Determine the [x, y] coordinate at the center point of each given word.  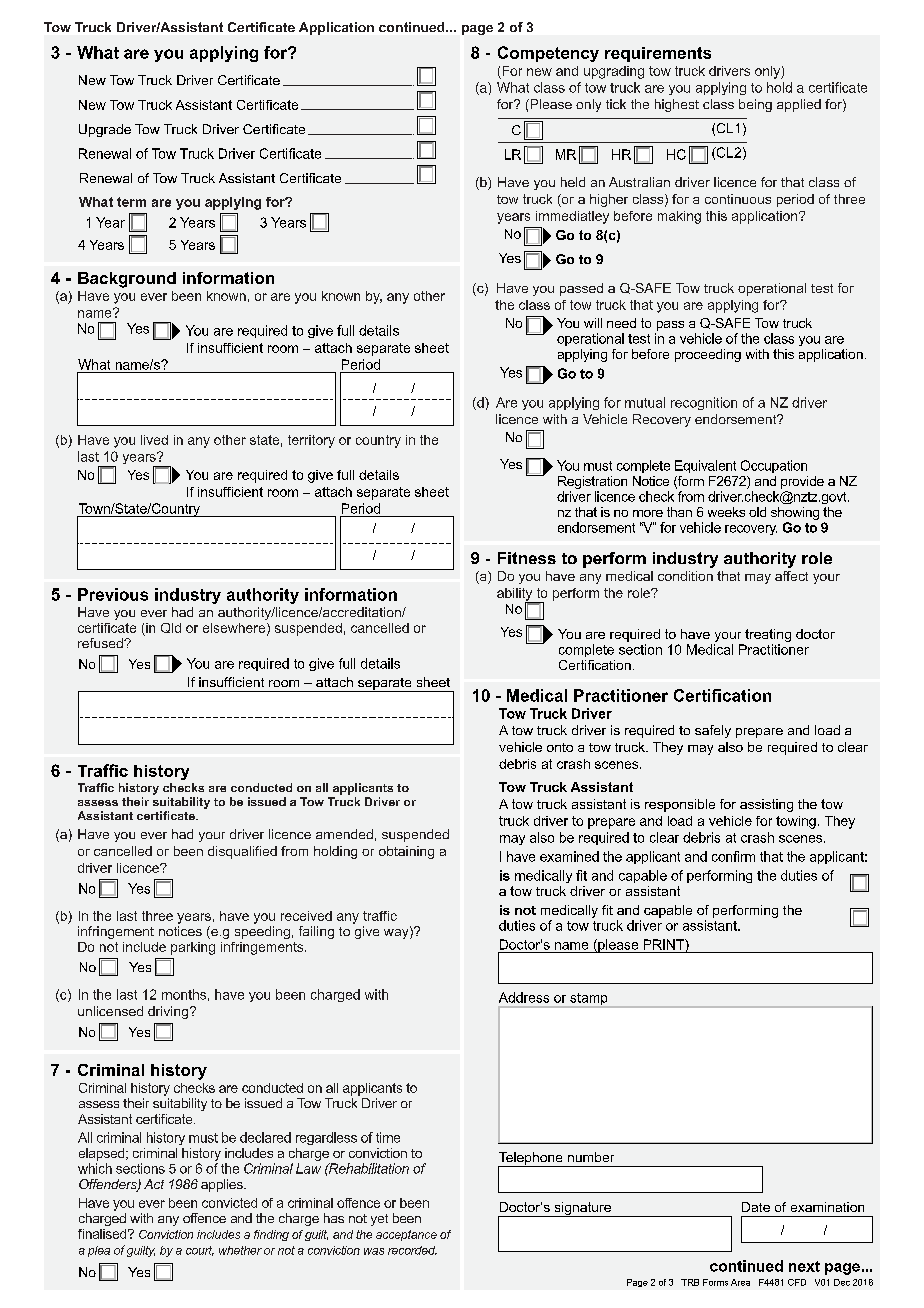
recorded [412, 1250]
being [755, 105]
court [200, 1251]
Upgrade [105, 130]
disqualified [242, 852]
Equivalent [705, 466]
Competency [548, 54]
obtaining [406, 852]
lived [154, 440]
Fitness [527, 558]
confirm [733, 856]
